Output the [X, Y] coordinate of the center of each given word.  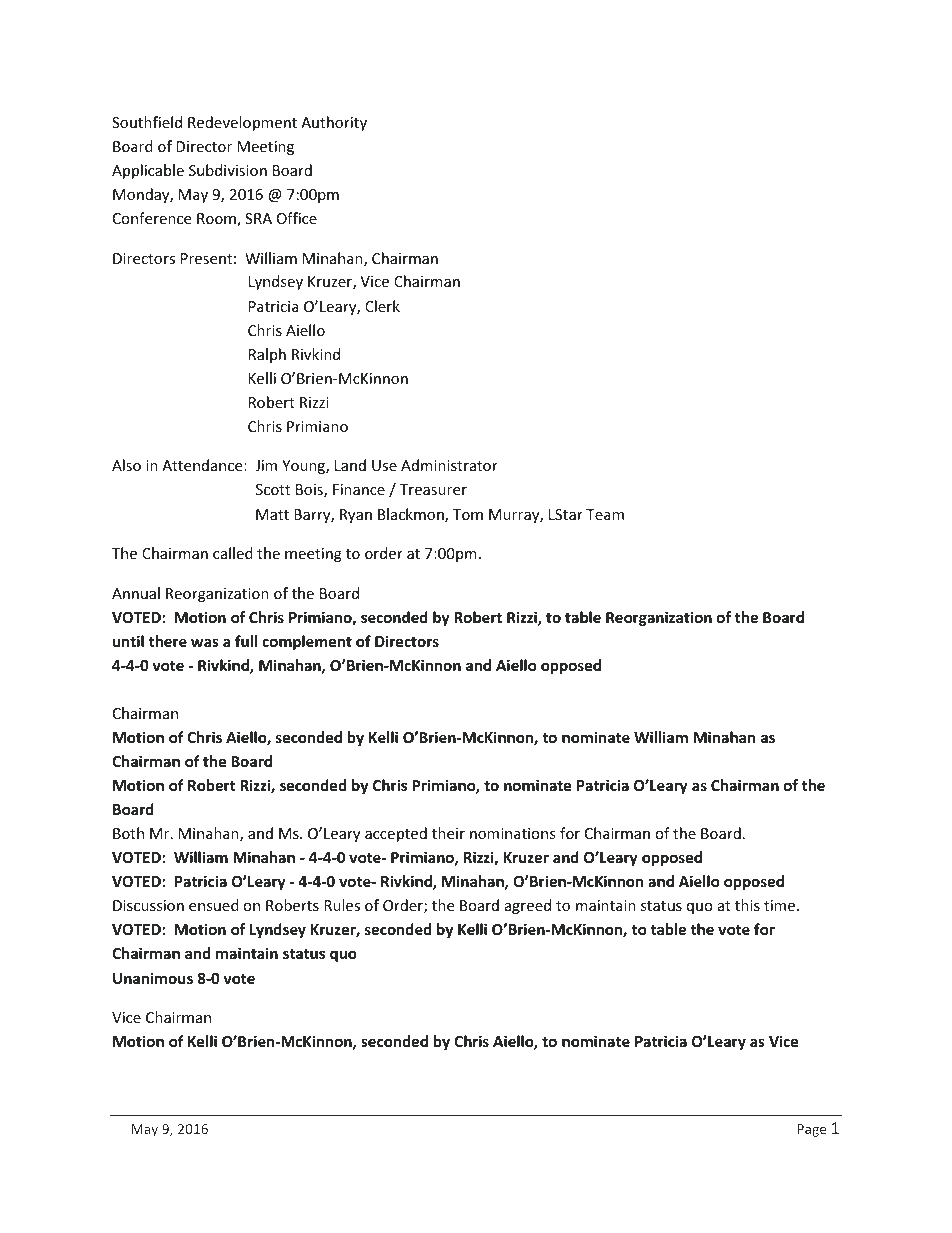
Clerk [382, 306]
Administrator [449, 465]
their [448, 833]
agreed [528, 906]
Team [605, 514]
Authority [334, 123]
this [747, 905]
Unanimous [153, 978]
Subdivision [228, 170]
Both [128, 833]
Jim [266, 465]
